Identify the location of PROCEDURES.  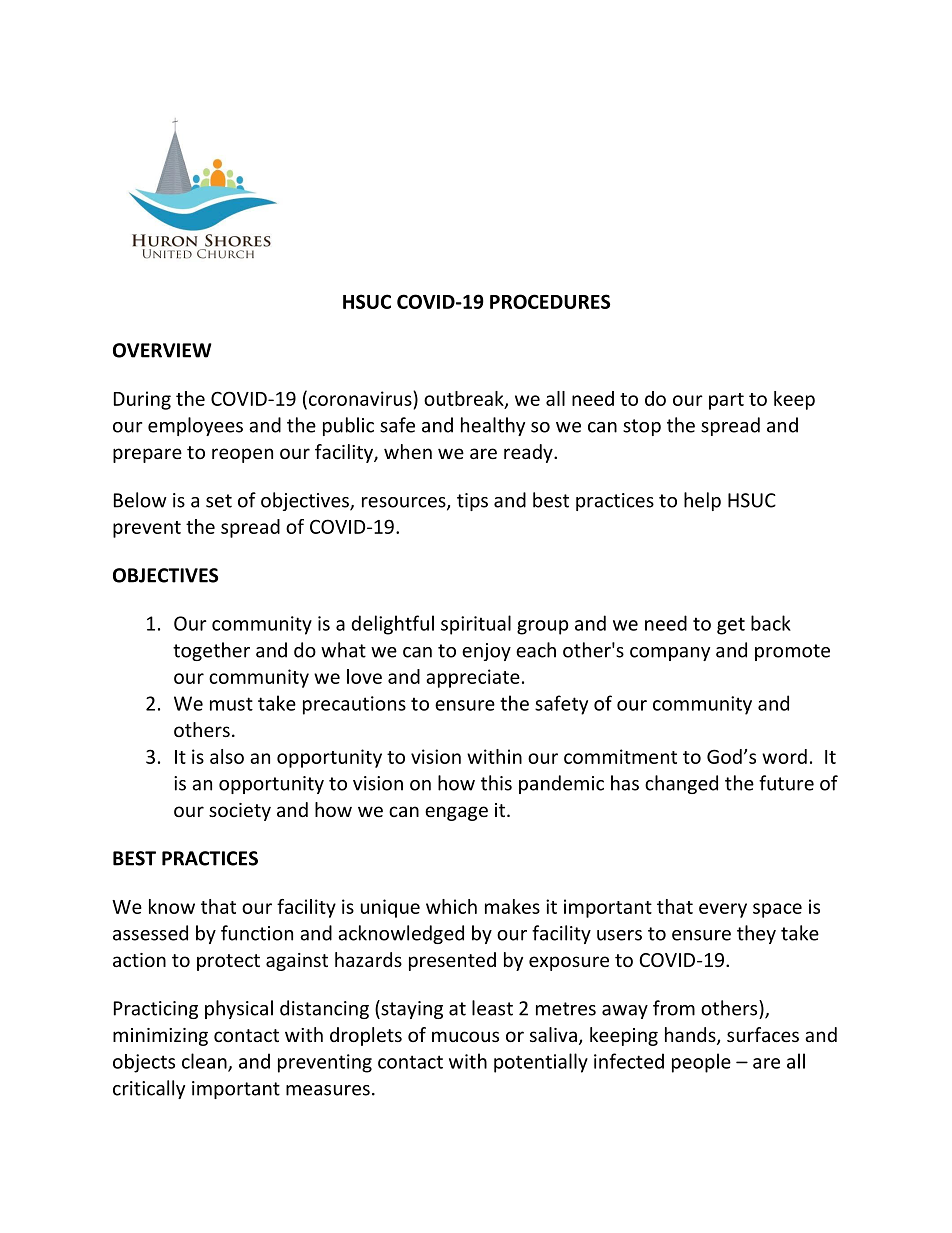
(550, 301).
